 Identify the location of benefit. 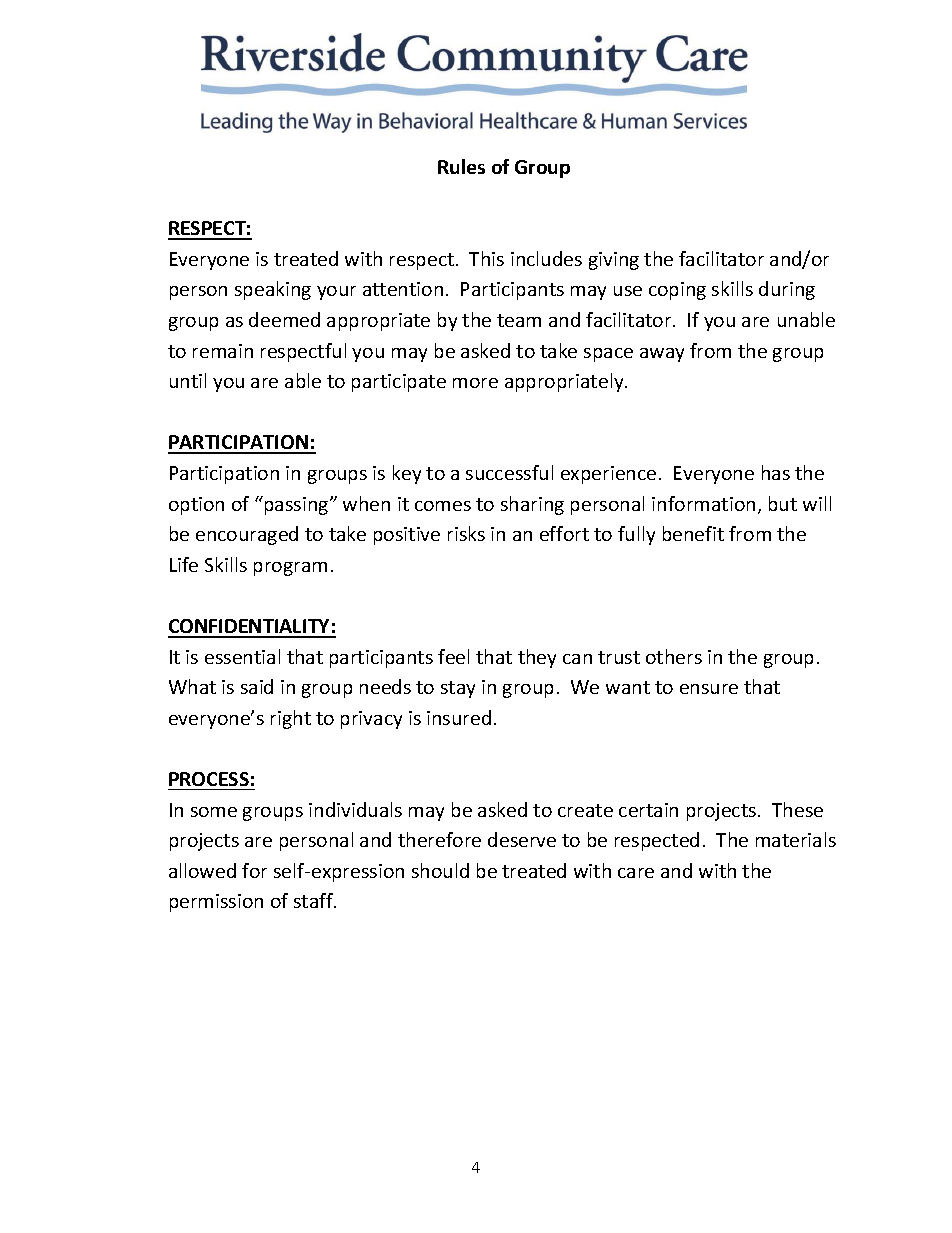
(693, 533).
